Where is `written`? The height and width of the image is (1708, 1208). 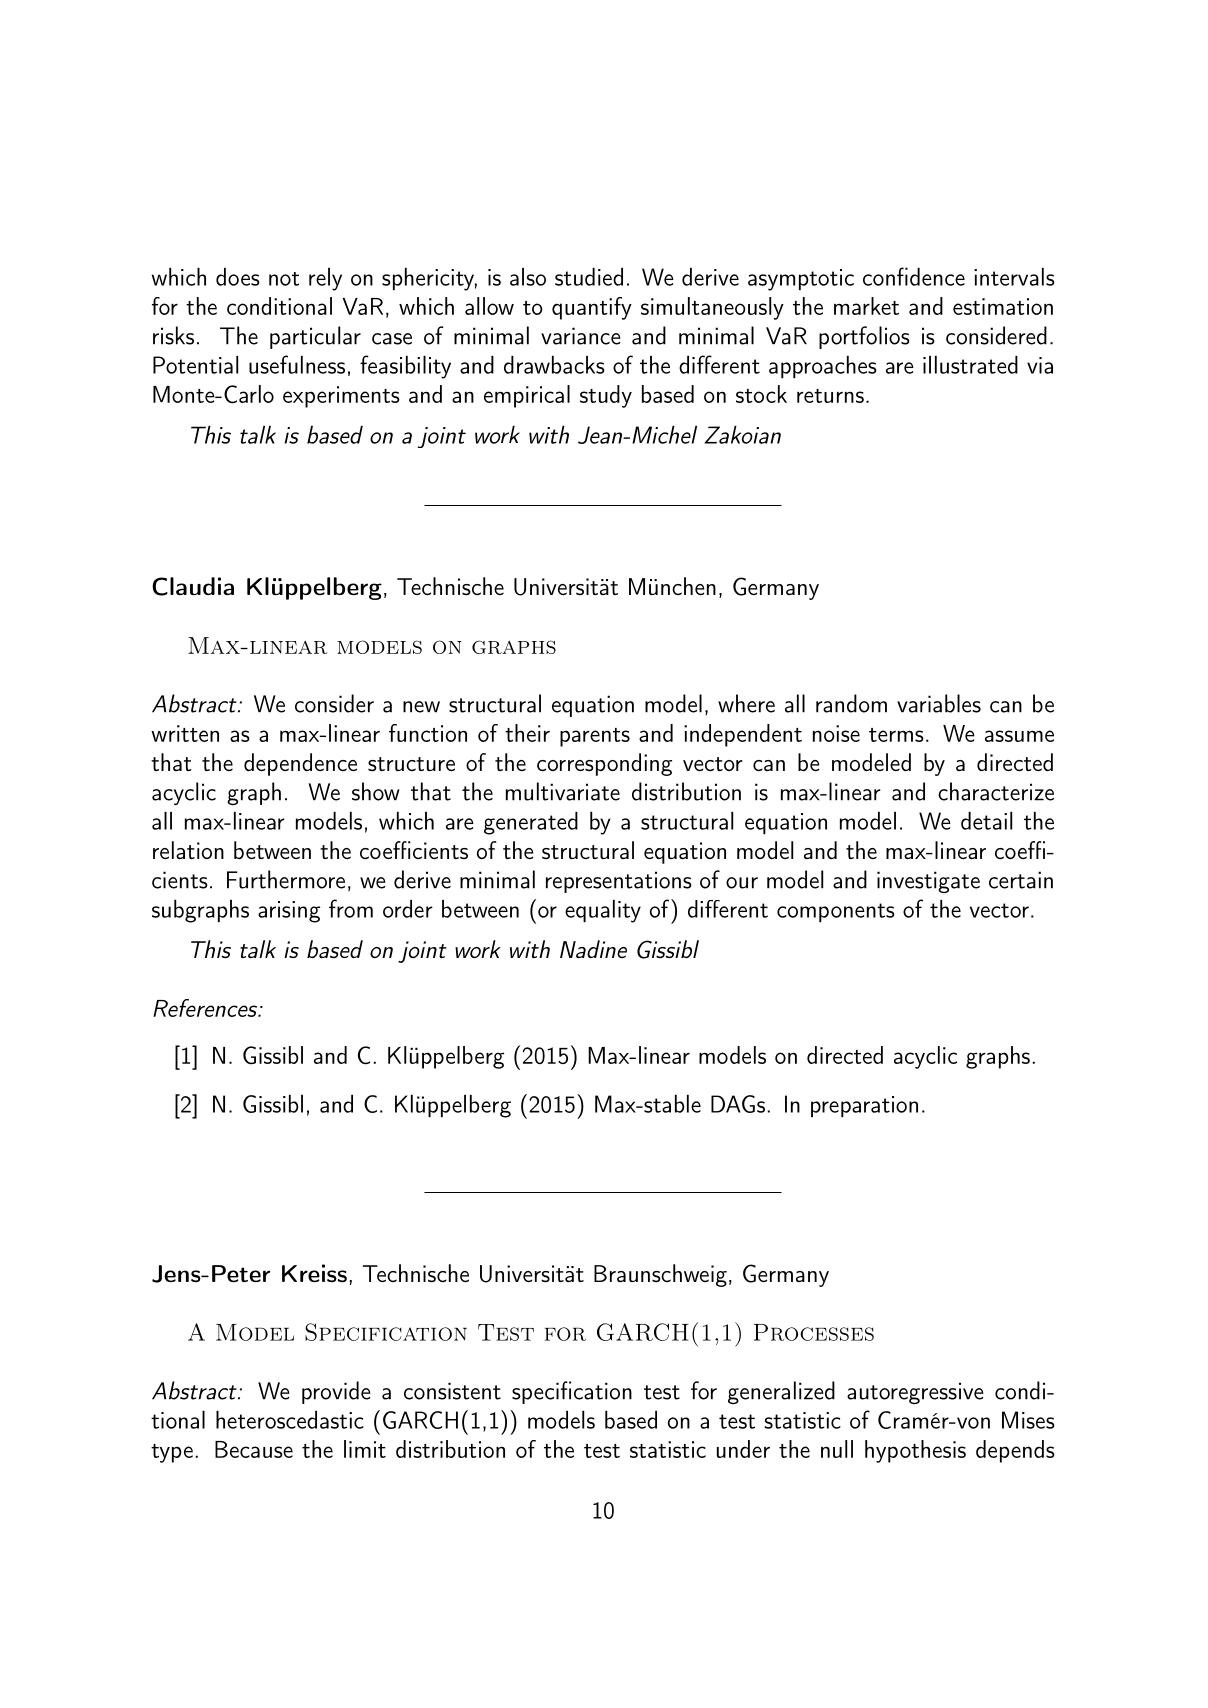 written is located at coordinates (185, 733).
